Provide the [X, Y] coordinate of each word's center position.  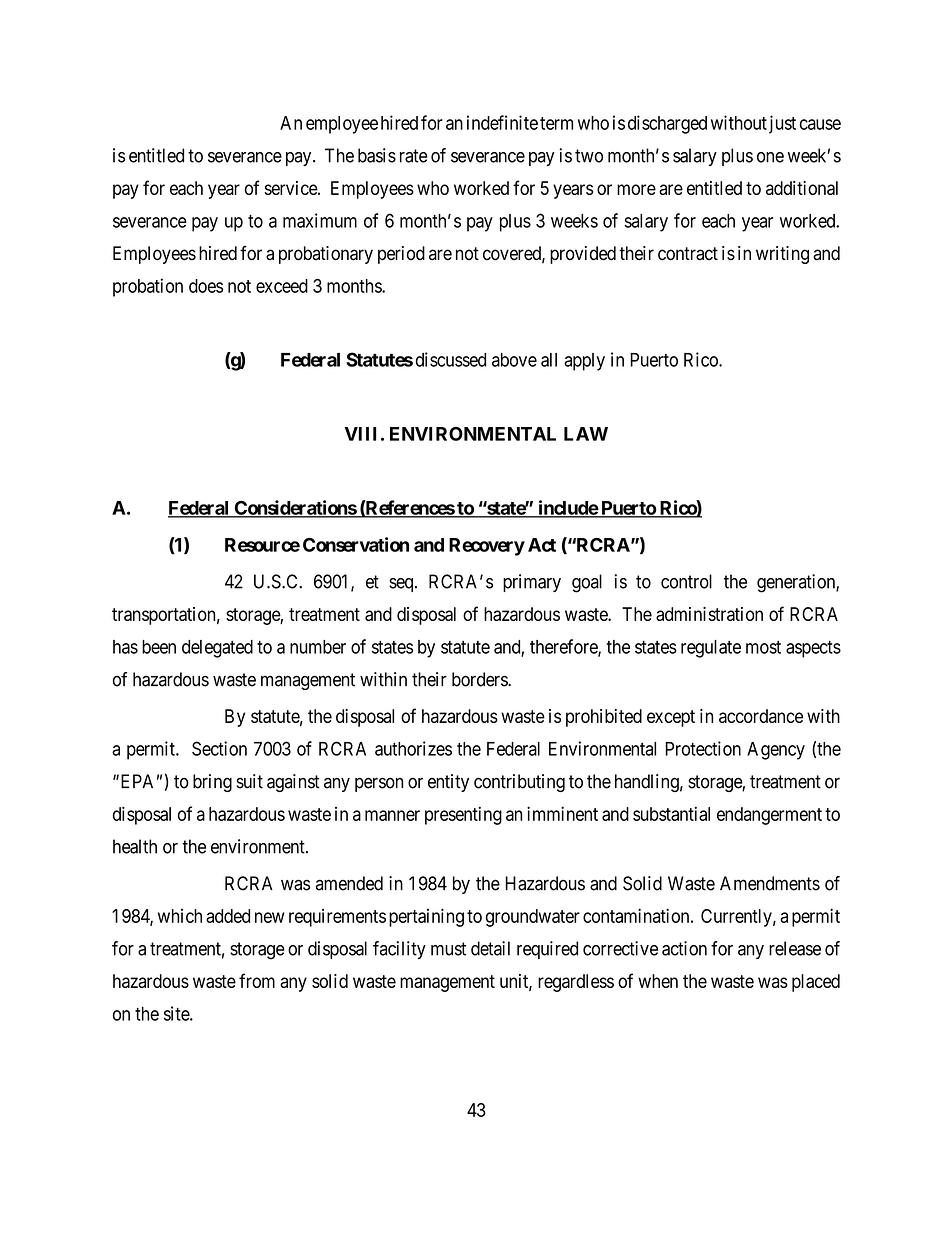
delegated [217, 649]
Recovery [487, 547]
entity [448, 783]
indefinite [502, 122]
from [257, 980]
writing [782, 255]
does [206, 286]
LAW [586, 434]
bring [212, 783]
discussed [451, 359]
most [763, 647]
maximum [320, 220]
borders [480, 679]
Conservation [356, 544]
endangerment [769, 816]
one [770, 157]
